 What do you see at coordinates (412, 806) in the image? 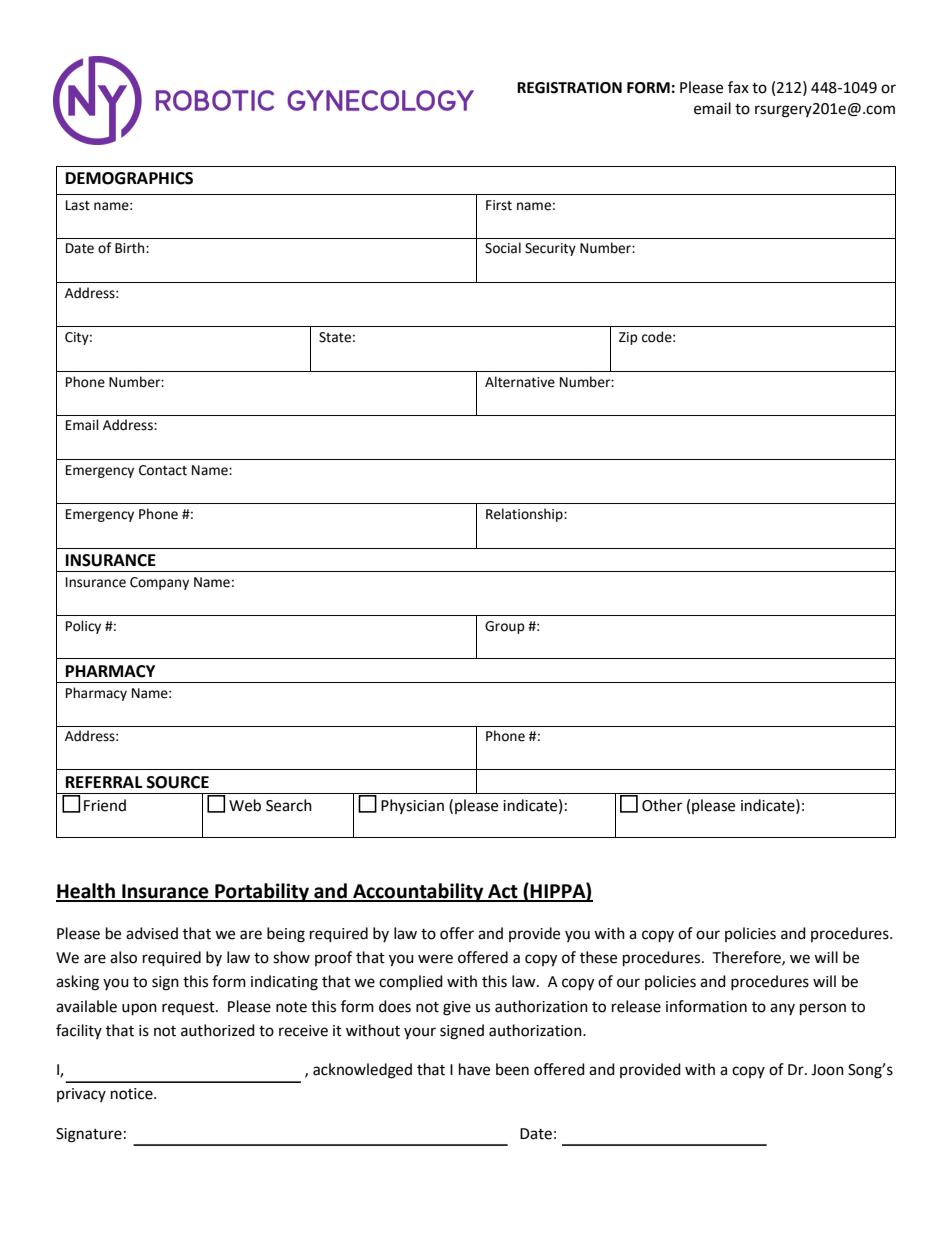
I see `Physician` at bounding box center [412, 806].
